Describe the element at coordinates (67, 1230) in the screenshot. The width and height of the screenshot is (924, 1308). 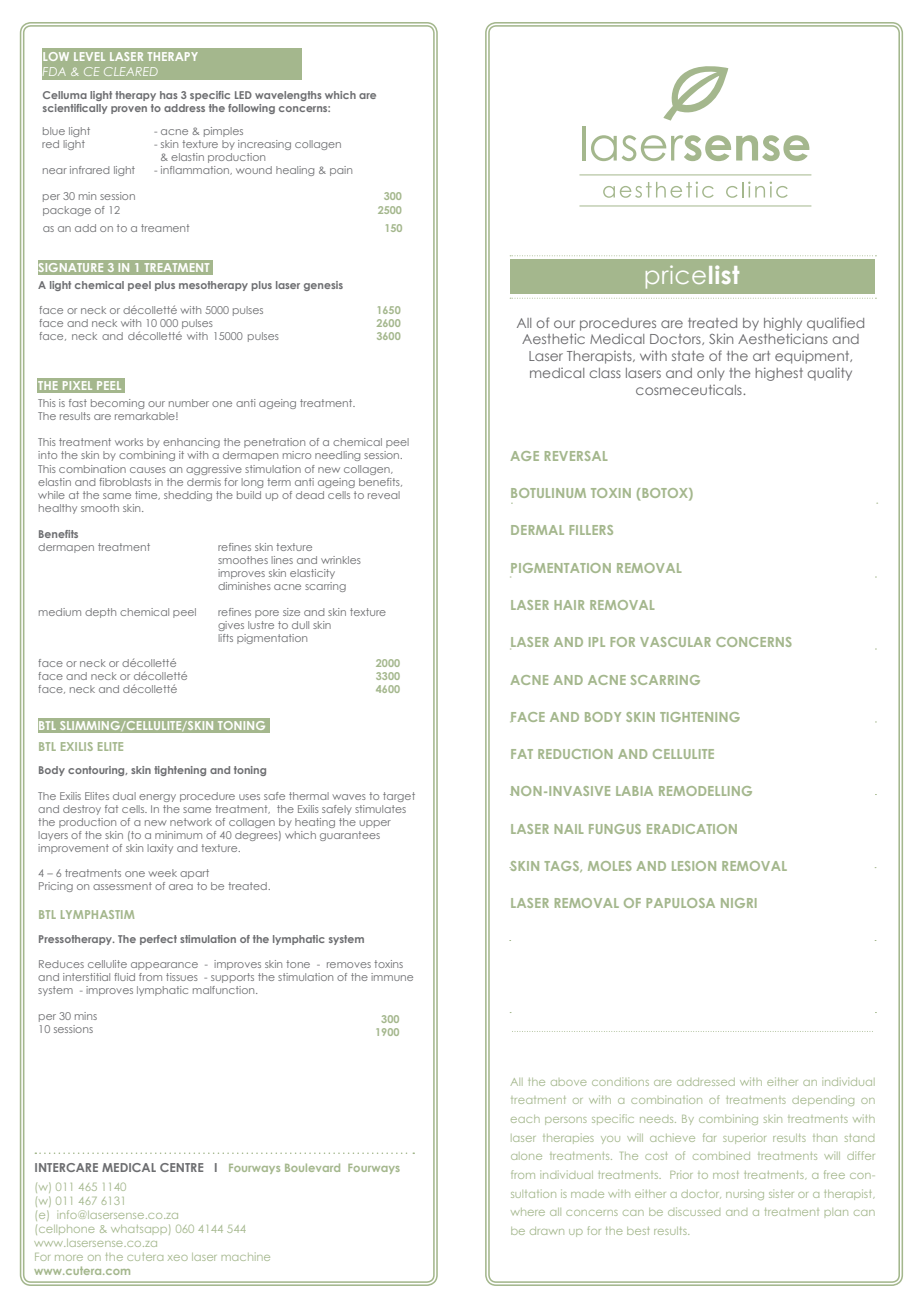
I see `cellphone` at that location.
